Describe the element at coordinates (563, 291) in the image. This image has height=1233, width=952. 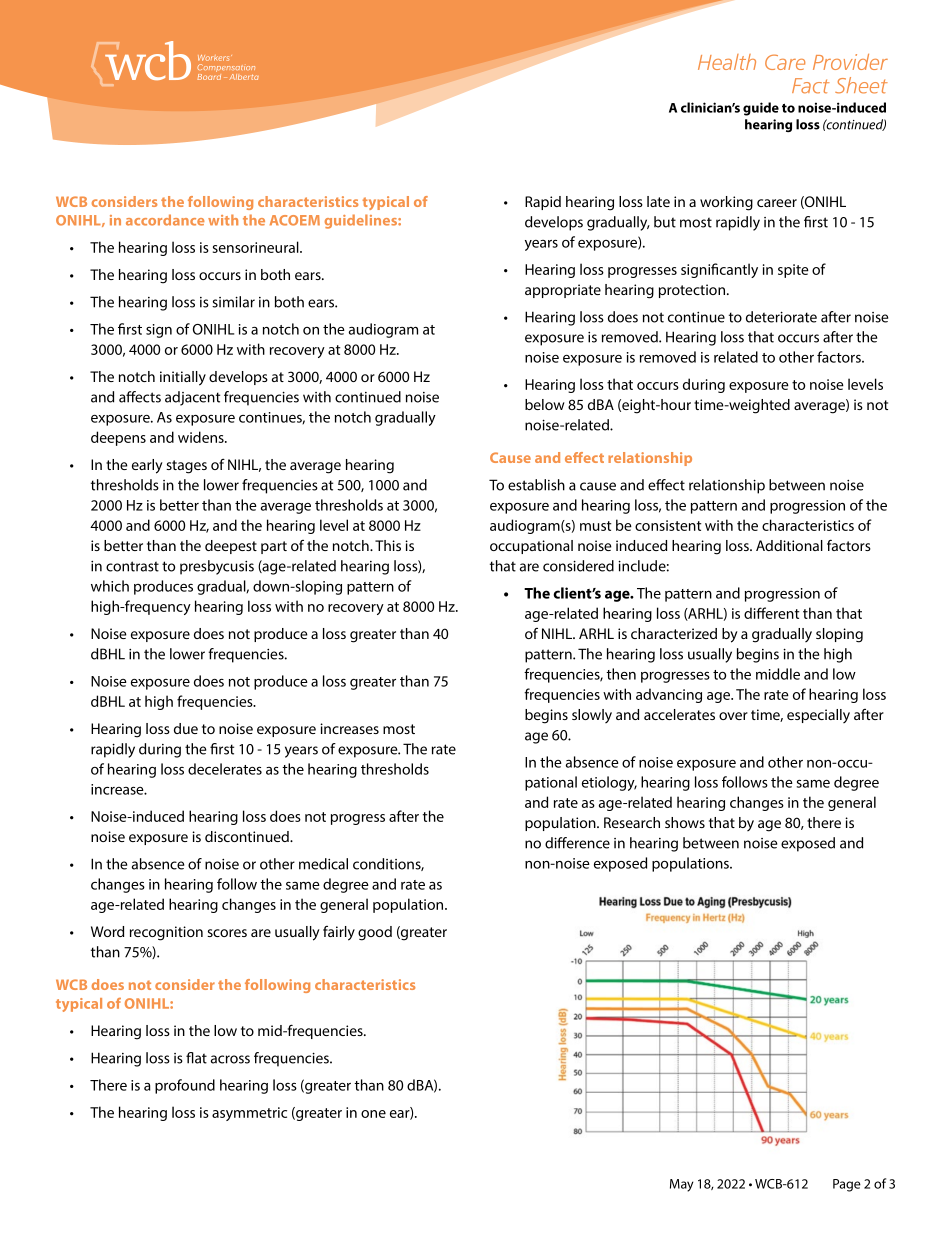
I see `appropriate` at that location.
